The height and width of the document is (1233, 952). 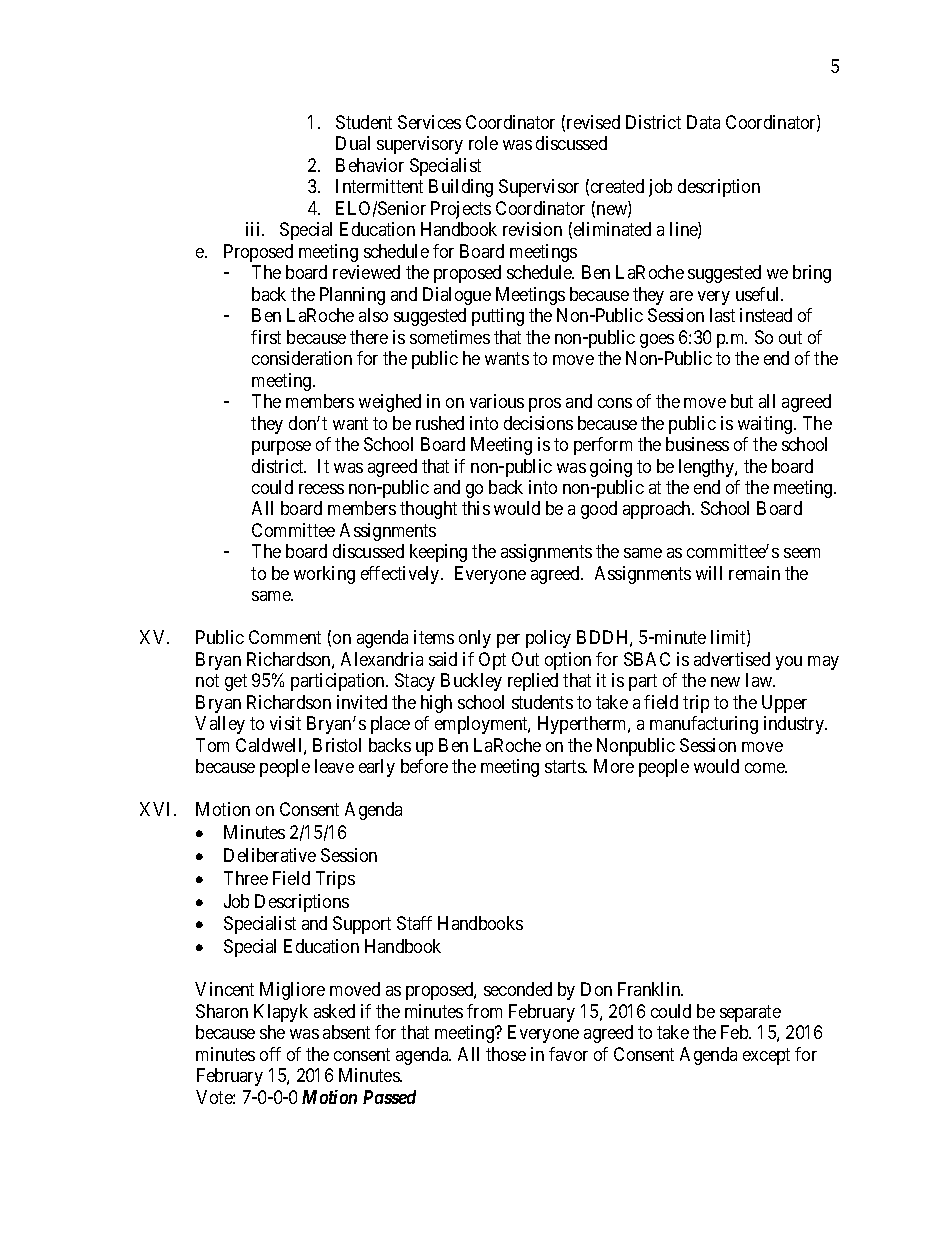 I want to click on iii, so click(x=254, y=229).
